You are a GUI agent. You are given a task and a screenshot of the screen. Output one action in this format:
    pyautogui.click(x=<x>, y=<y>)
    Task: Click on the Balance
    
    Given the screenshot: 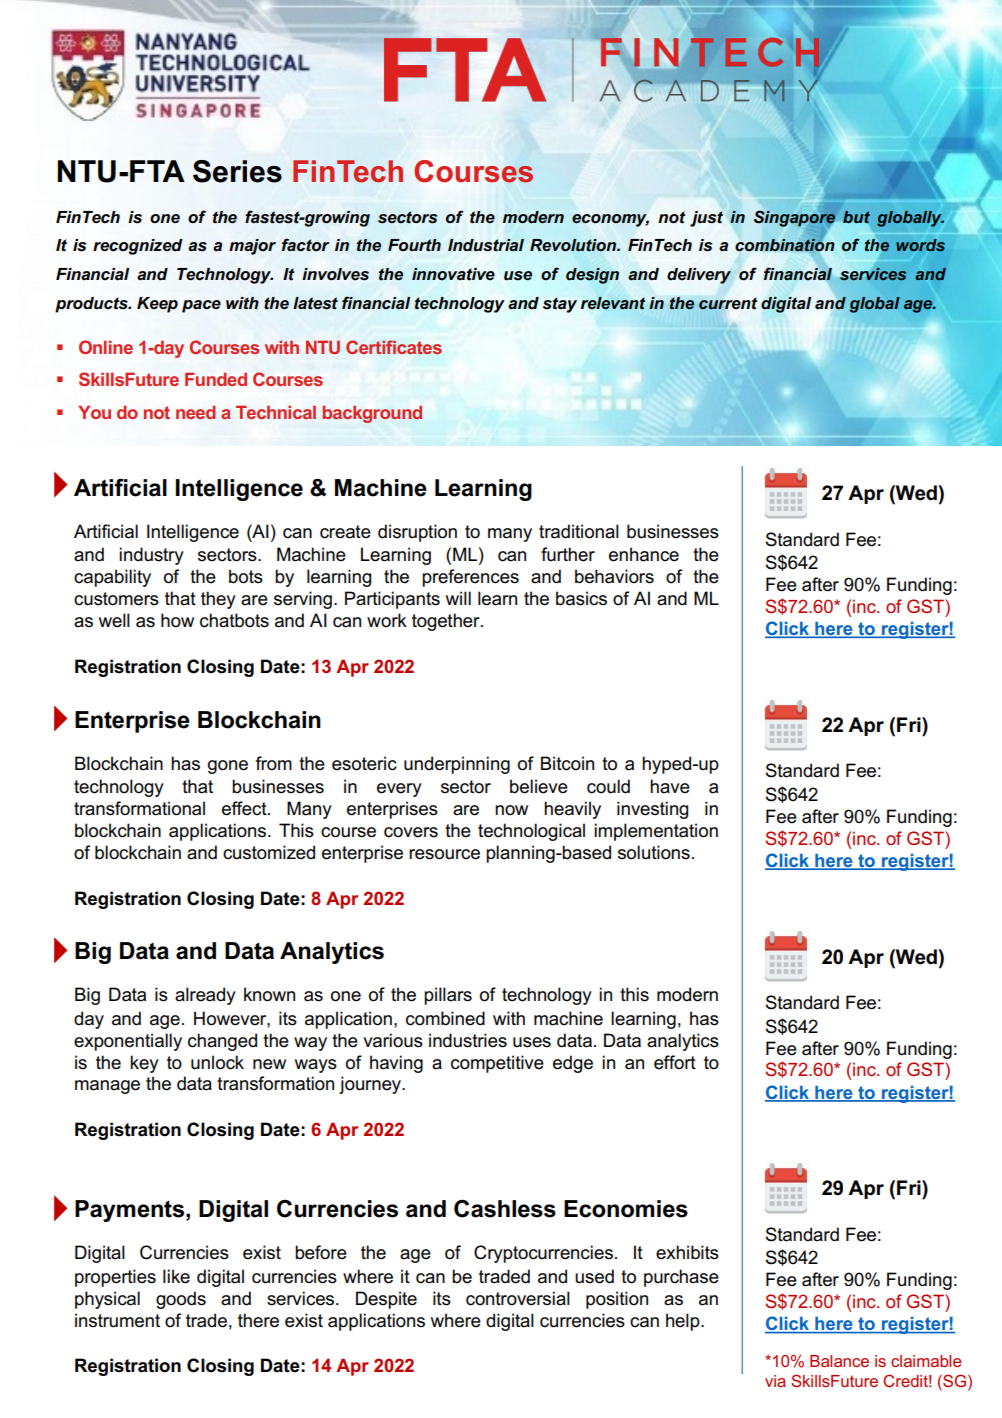 What is the action you would take?
    pyautogui.click(x=839, y=1361)
